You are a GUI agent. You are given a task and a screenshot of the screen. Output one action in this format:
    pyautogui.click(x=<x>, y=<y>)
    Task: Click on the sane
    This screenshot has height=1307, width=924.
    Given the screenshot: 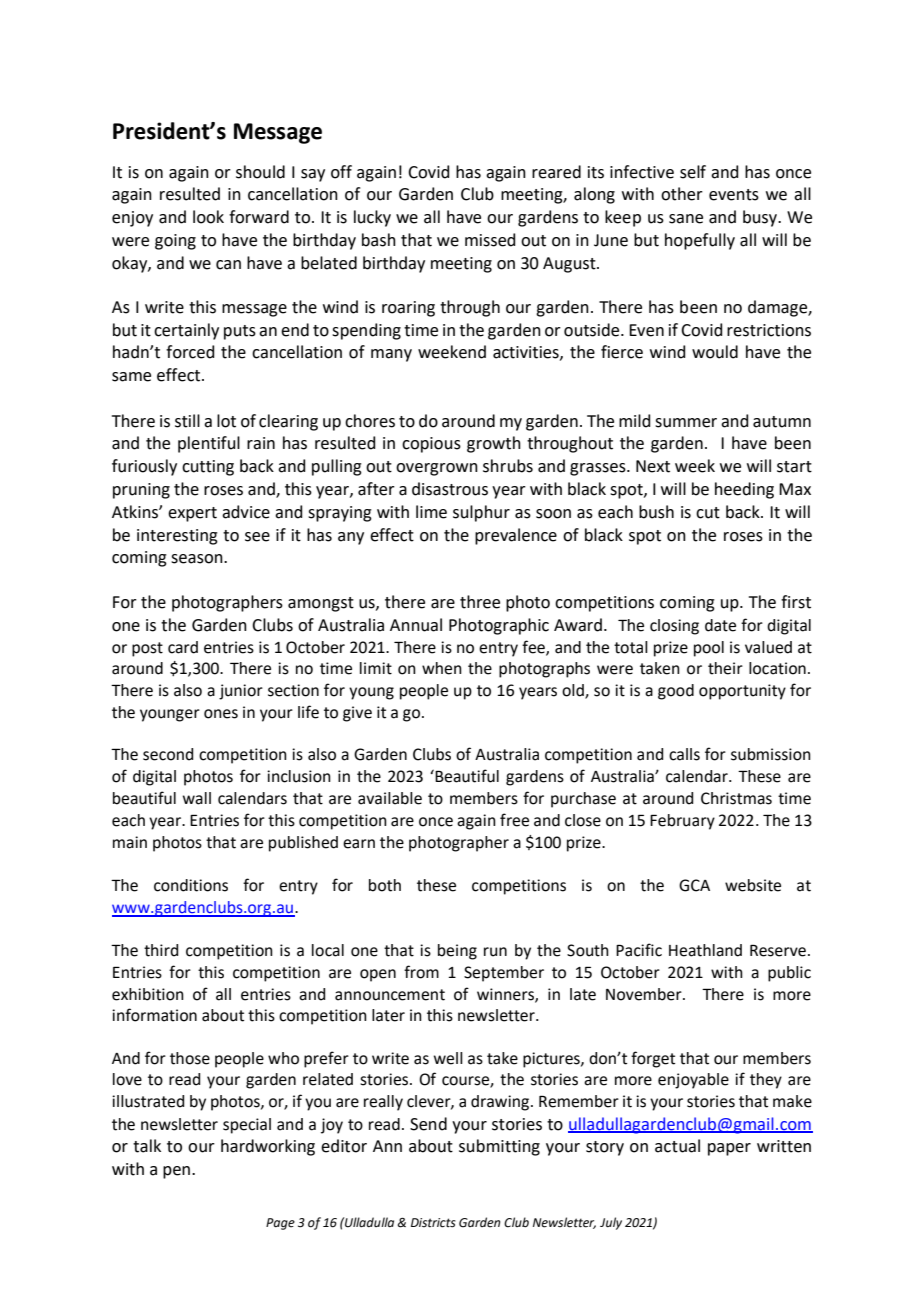 What is the action you would take?
    pyautogui.click(x=686, y=219)
